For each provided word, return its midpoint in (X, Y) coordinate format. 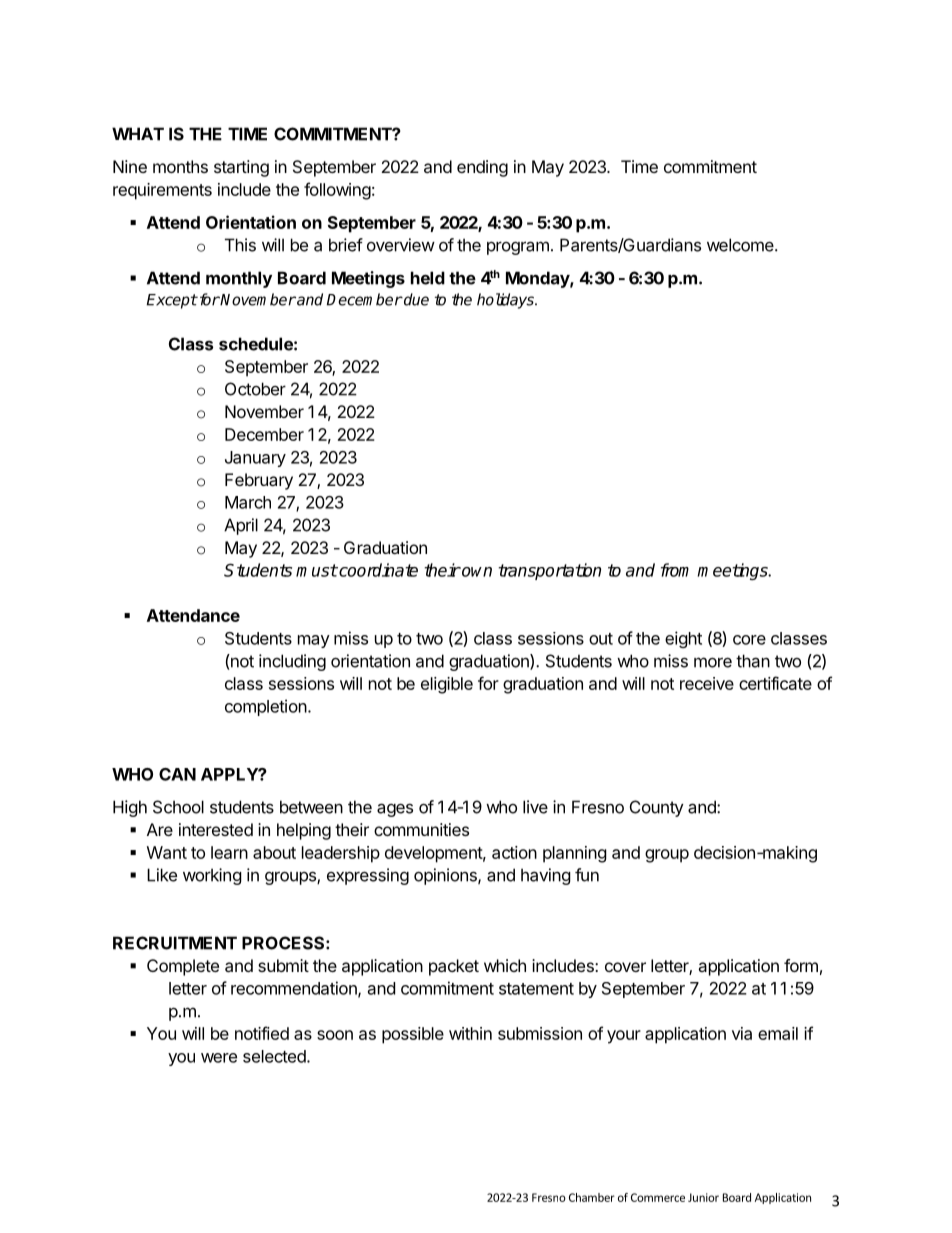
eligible (447, 685)
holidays (507, 301)
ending (482, 168)
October (255, 389)
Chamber (592, 1197)
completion (266, 707)
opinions (446, 876)
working (212, 876)
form (801, 965)
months (180, 166)
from (675, 570)
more (713, 662)
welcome (741, 245)
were (219, 1058)
